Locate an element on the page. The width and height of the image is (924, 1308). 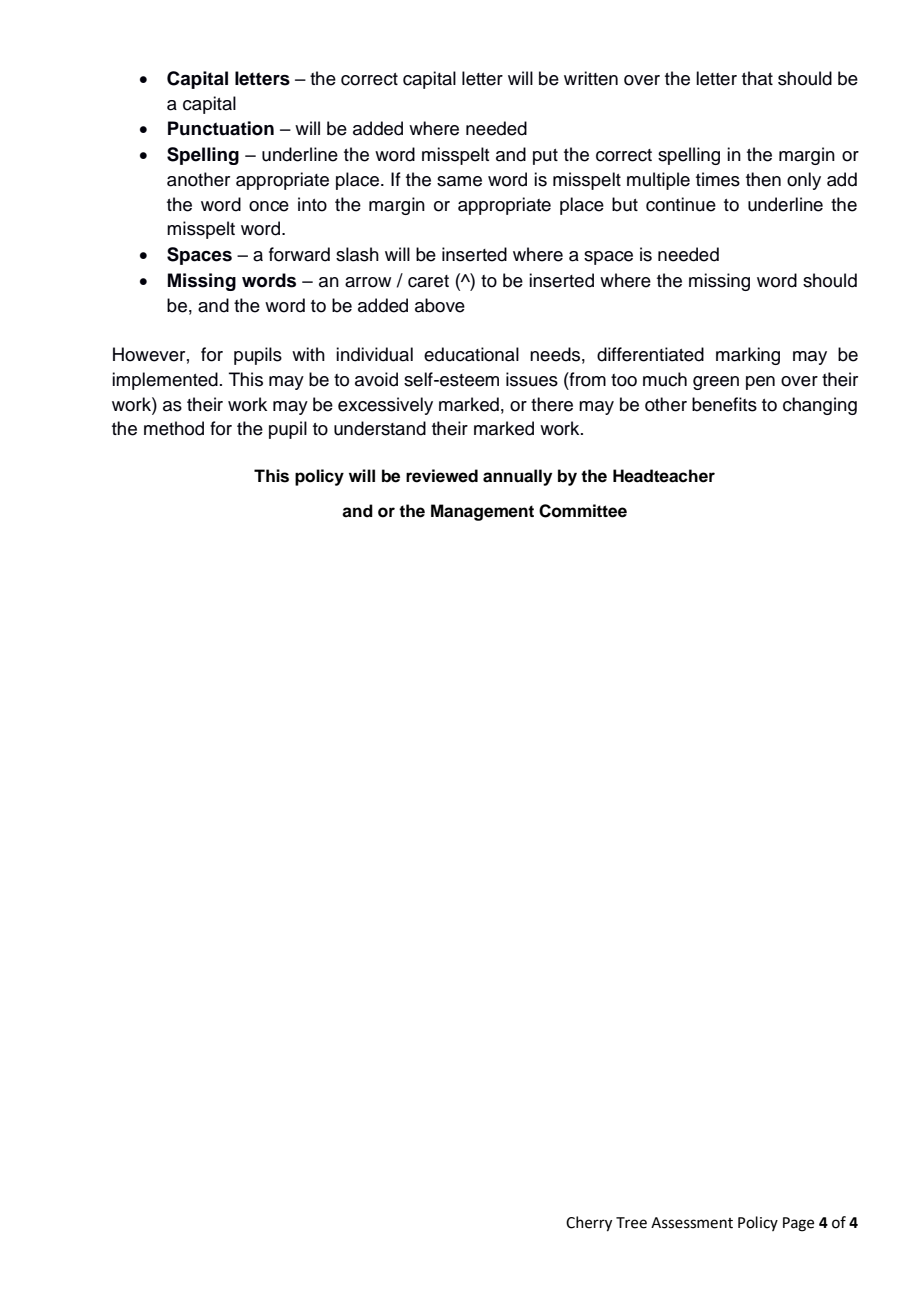
method is located at coordinates (174, 428).
